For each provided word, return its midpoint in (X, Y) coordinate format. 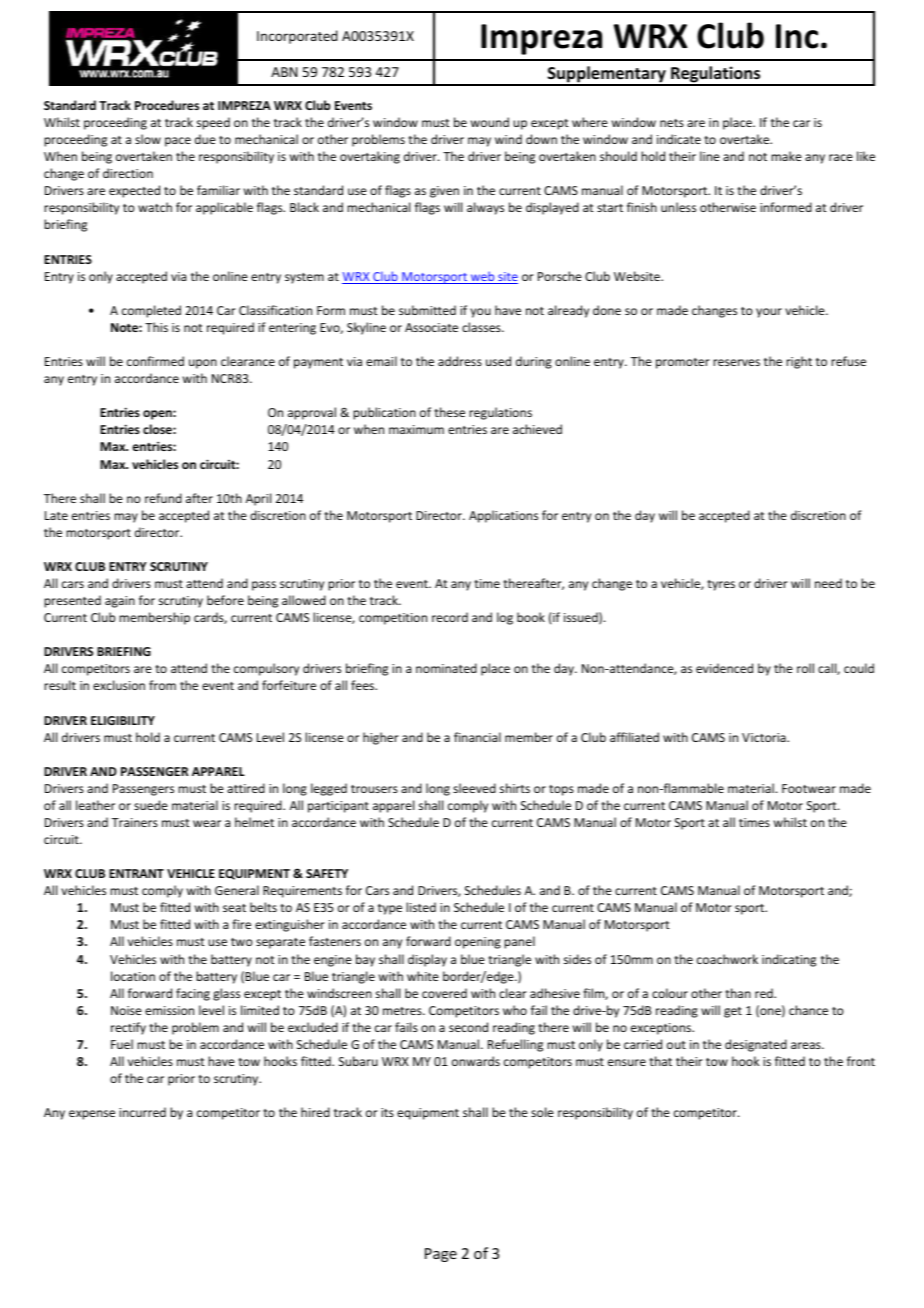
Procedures (167, 105)
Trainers (135, 822)
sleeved (474, 788)
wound (490, 122)
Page (441, 1255)
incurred (142, 1112)
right (799, 362)
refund (163, 498)
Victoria (765, 737)
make (786, 156)
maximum (416, 429)
